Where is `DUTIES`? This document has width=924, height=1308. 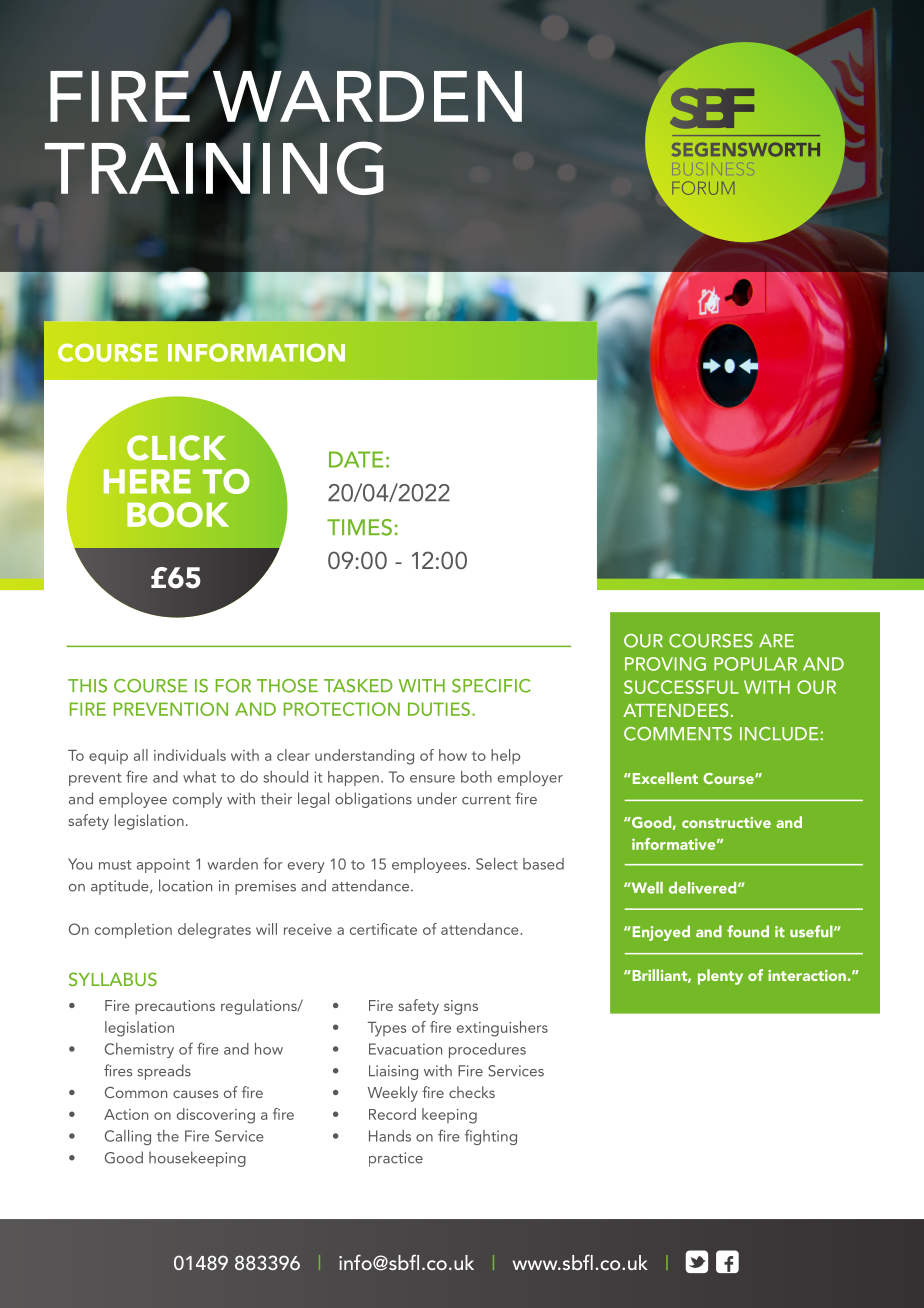
DUTIES is located at coordinates (439, 709).
